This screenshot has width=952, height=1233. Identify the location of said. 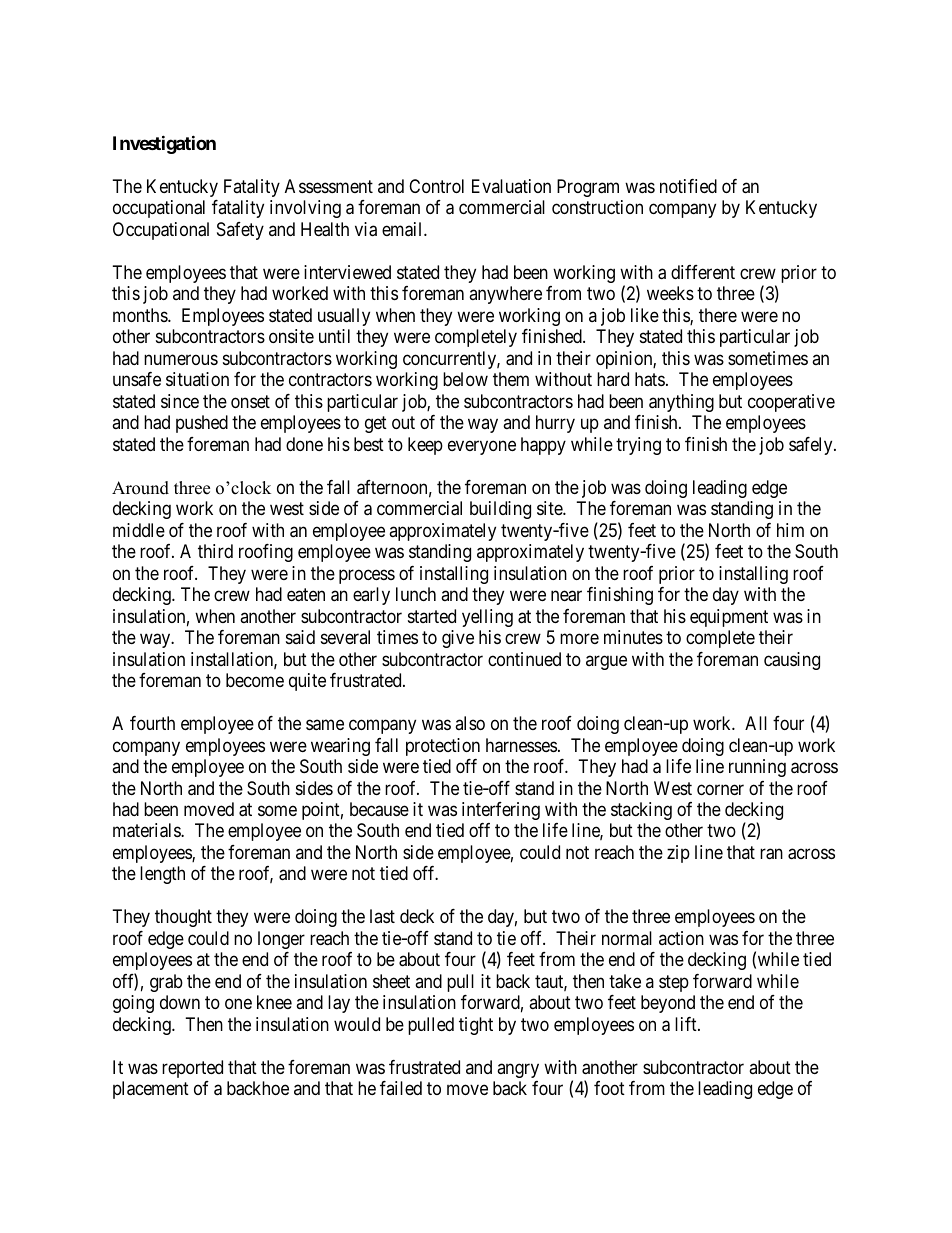
(300, 637).
